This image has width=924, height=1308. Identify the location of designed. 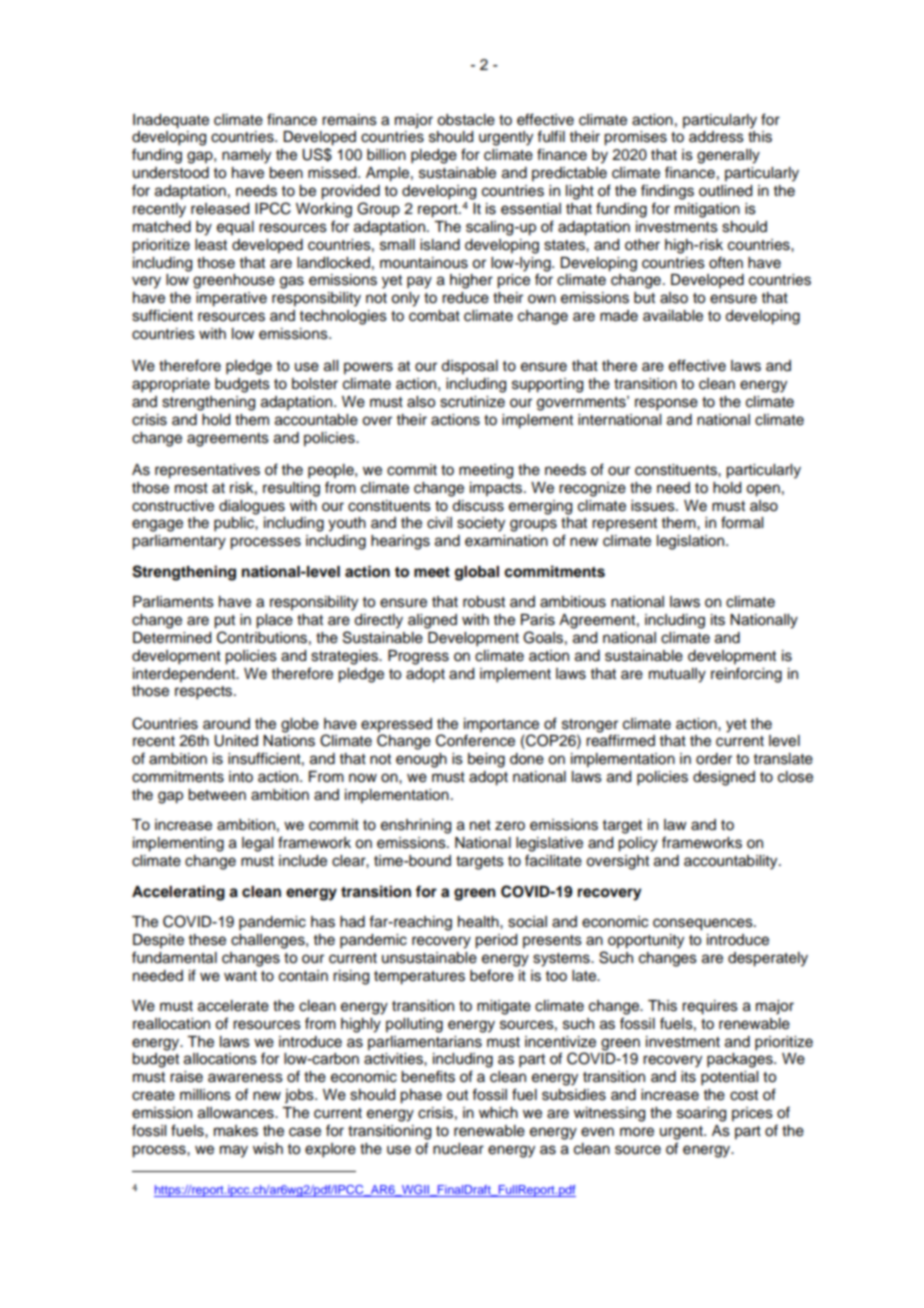
(724, 778).
